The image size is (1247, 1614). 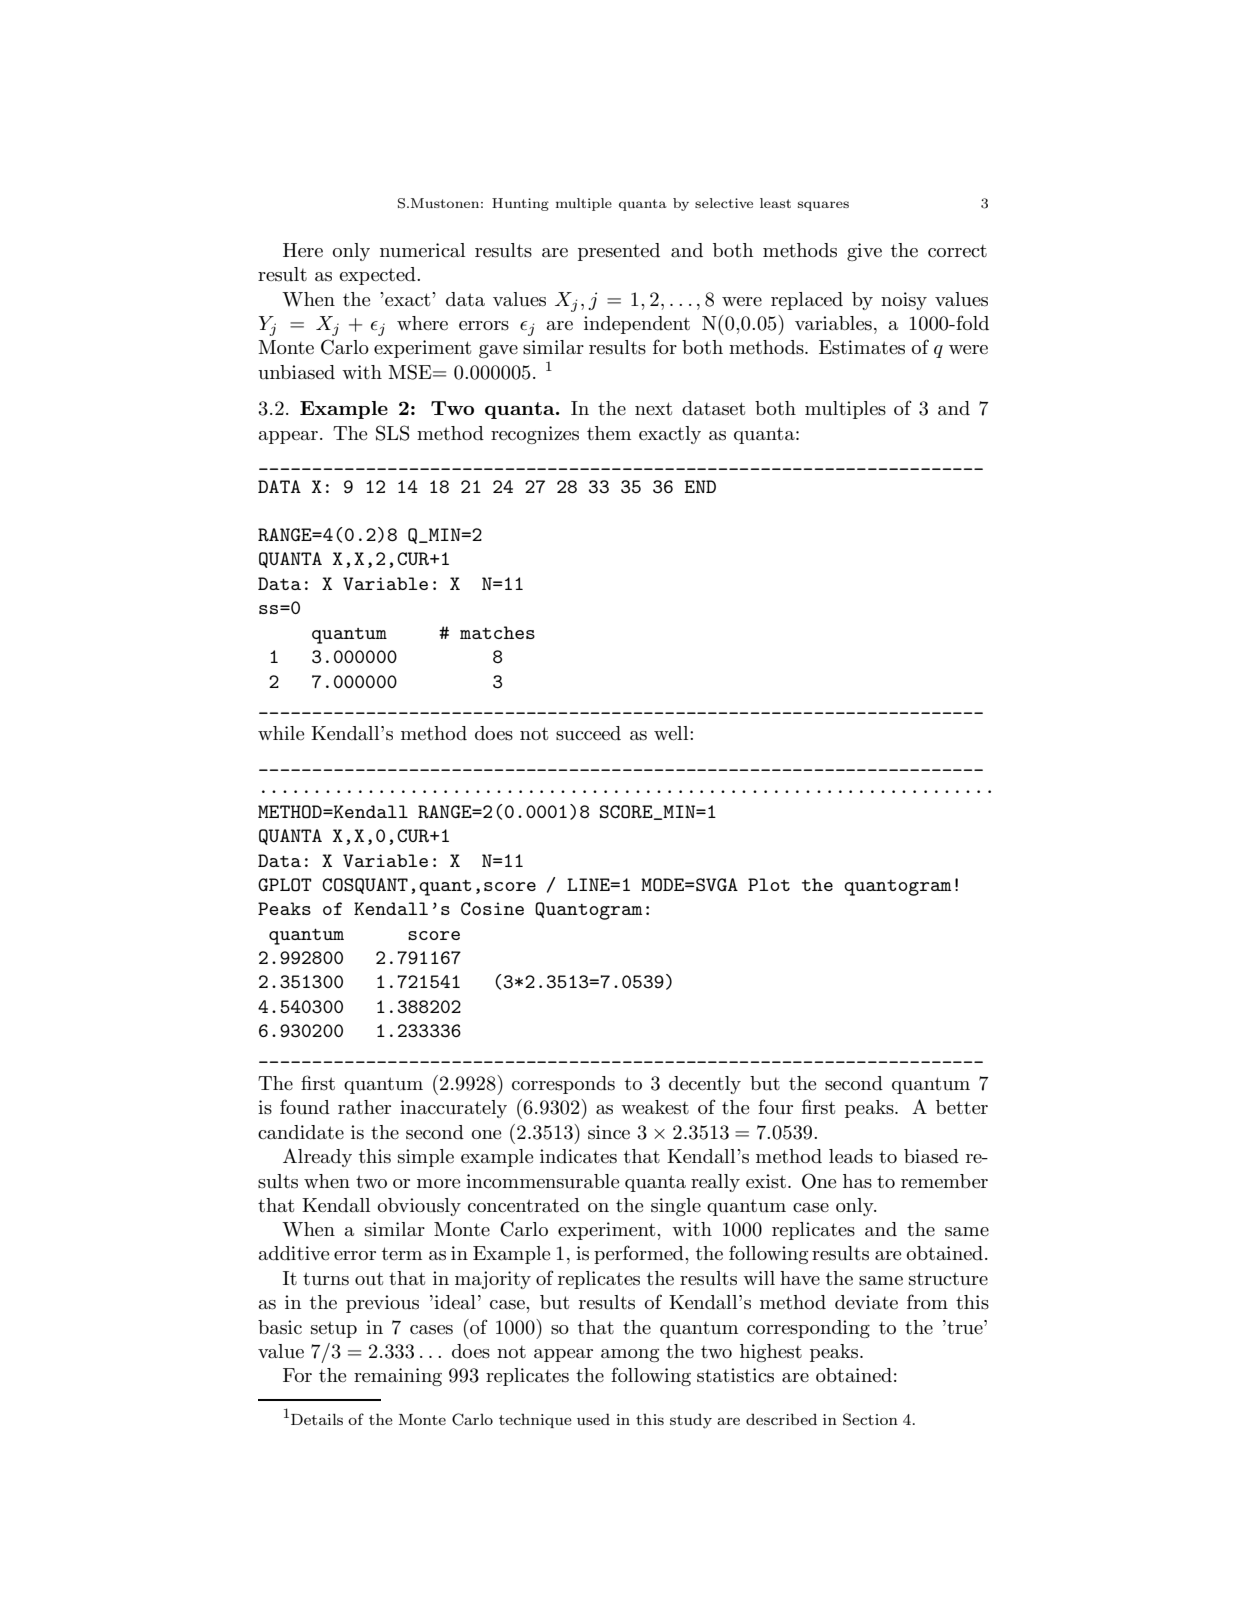 I want to click on Section, so click(x=870, y=1419).
